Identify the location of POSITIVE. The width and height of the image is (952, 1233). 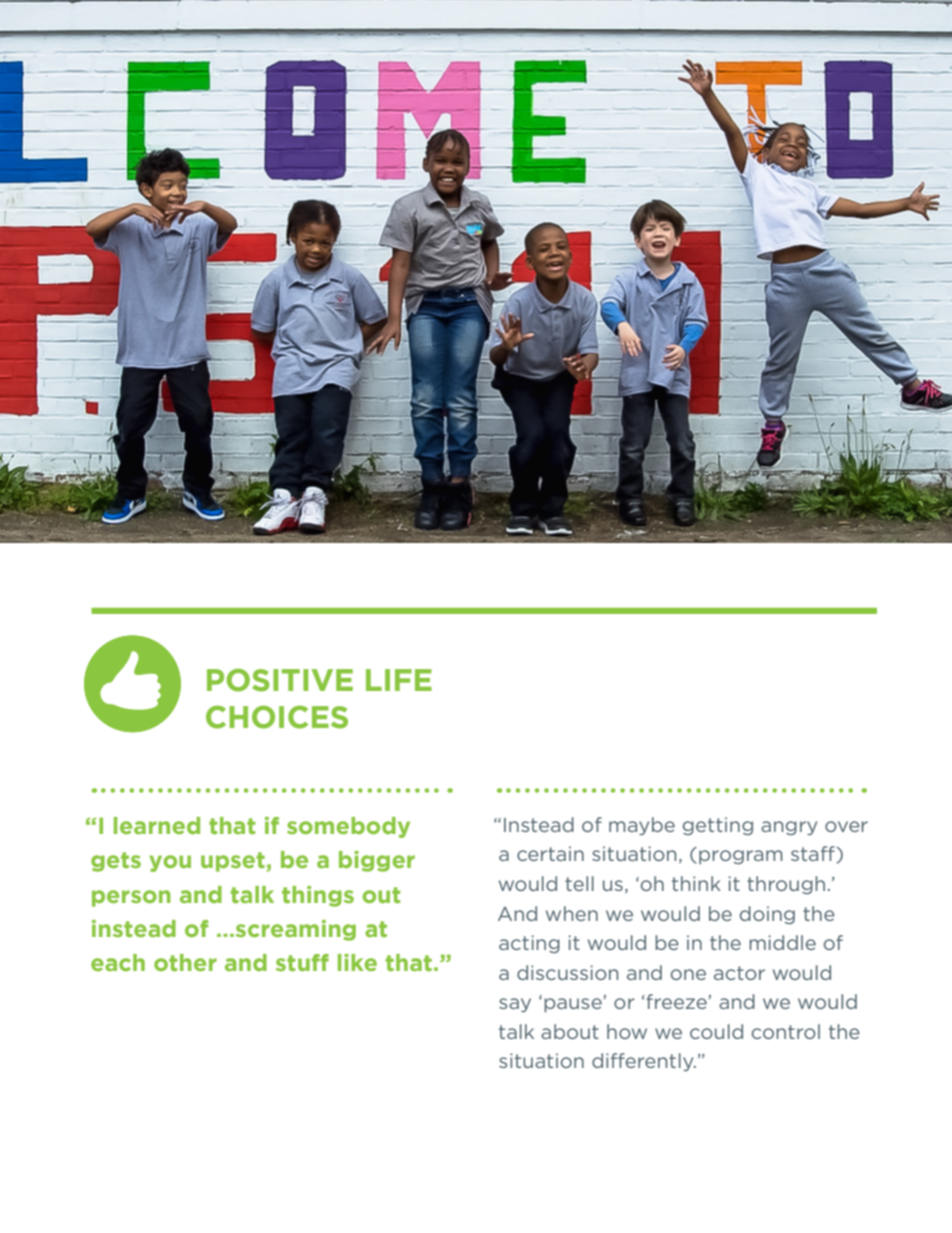
(280, 680).
